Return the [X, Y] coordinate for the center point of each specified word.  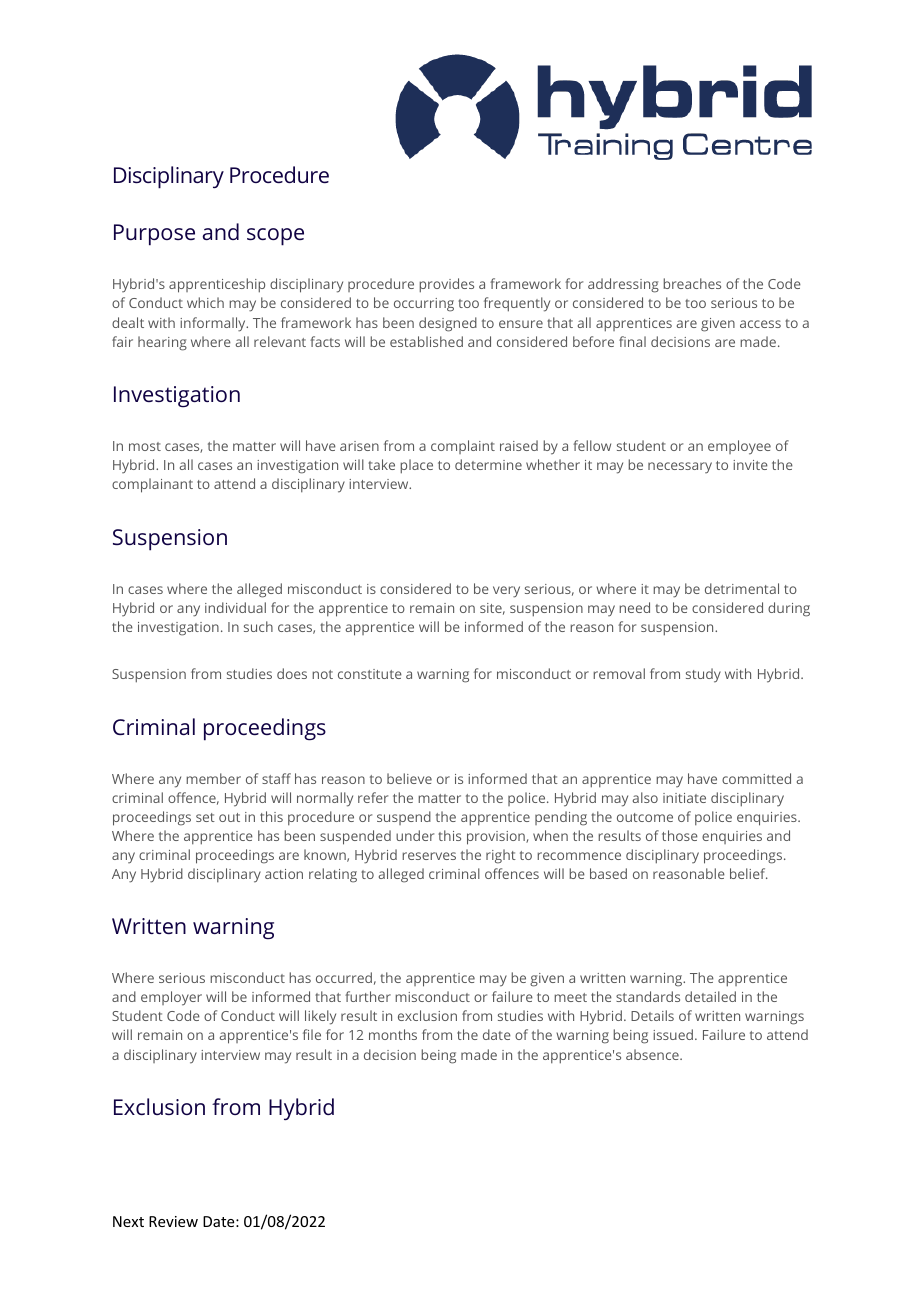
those [680, 835]
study [703, 675]
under [415, 835]
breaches [692, 283]
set [205, 817]
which [205, 302]
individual [235, 607]
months [393, 1034]
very [506, 592]
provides [446, 285]
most [145, 446]
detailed [710, 996]
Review [173, 1221]
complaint [463, 447]
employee [739, 447]
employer [171, 998]
